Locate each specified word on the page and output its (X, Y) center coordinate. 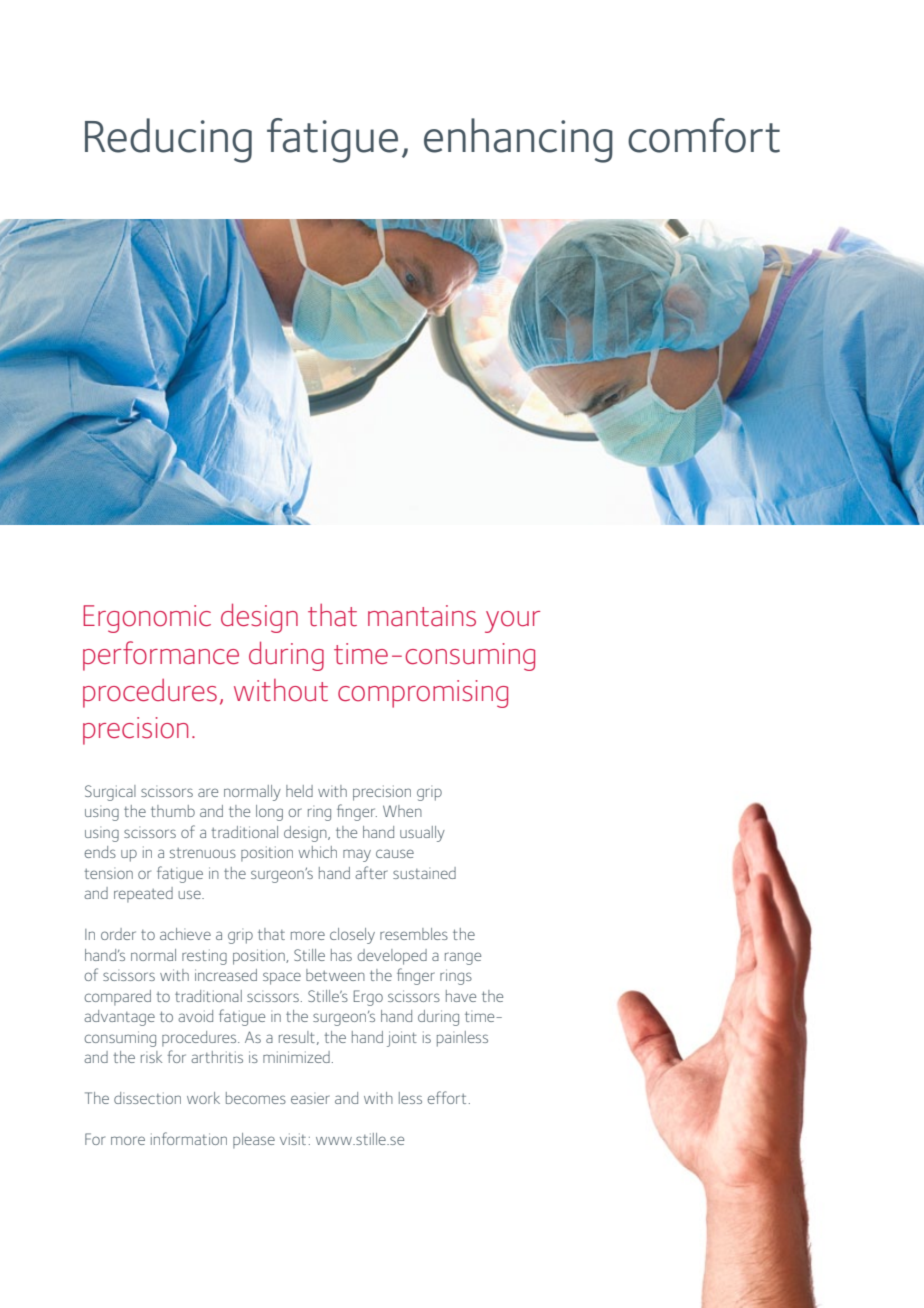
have (461, 996)
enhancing (518, 140)
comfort (704, 135)
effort (446, 1097)
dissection (147, 1098)
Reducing (168, 140)
